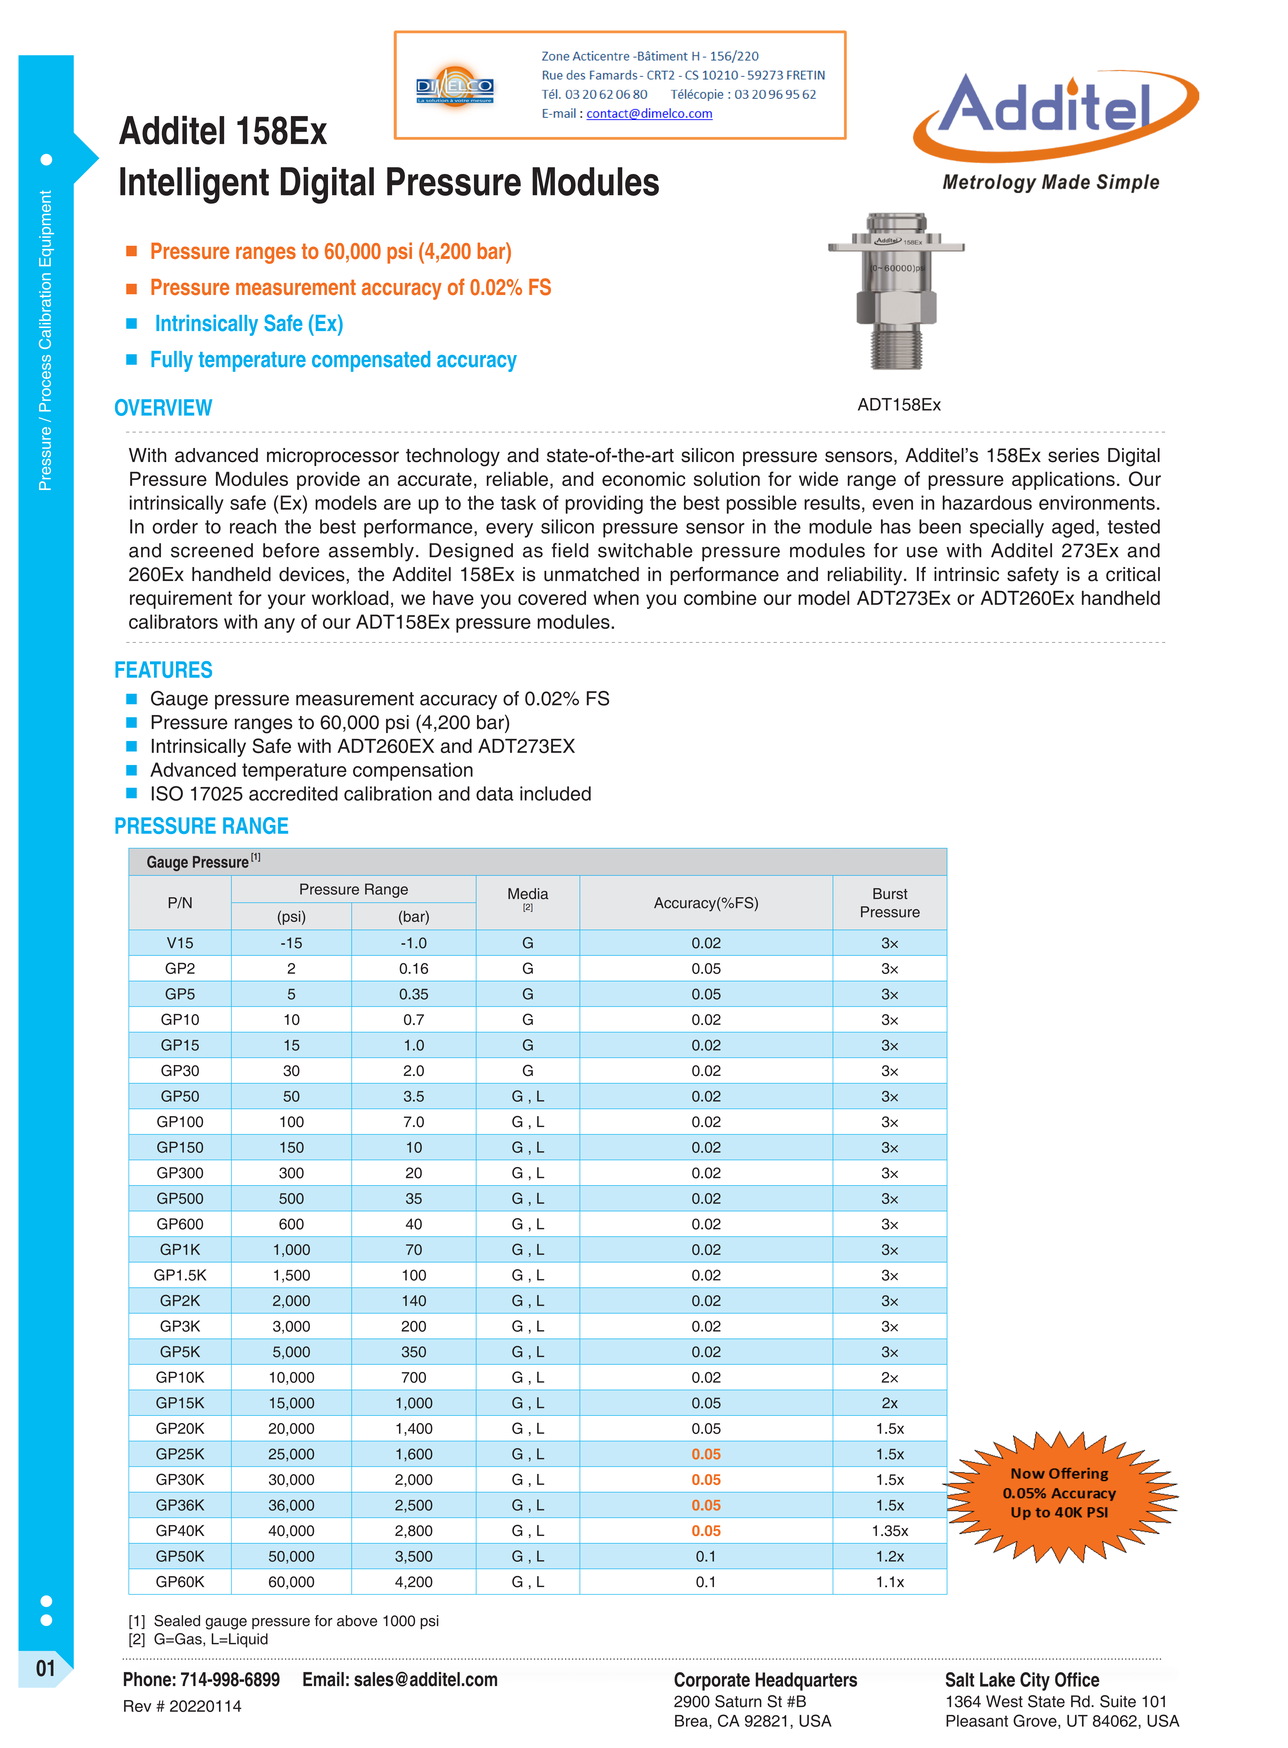 This screenshot has height=1748, width=1288. I want to click on critical, so click(1133, 574).
